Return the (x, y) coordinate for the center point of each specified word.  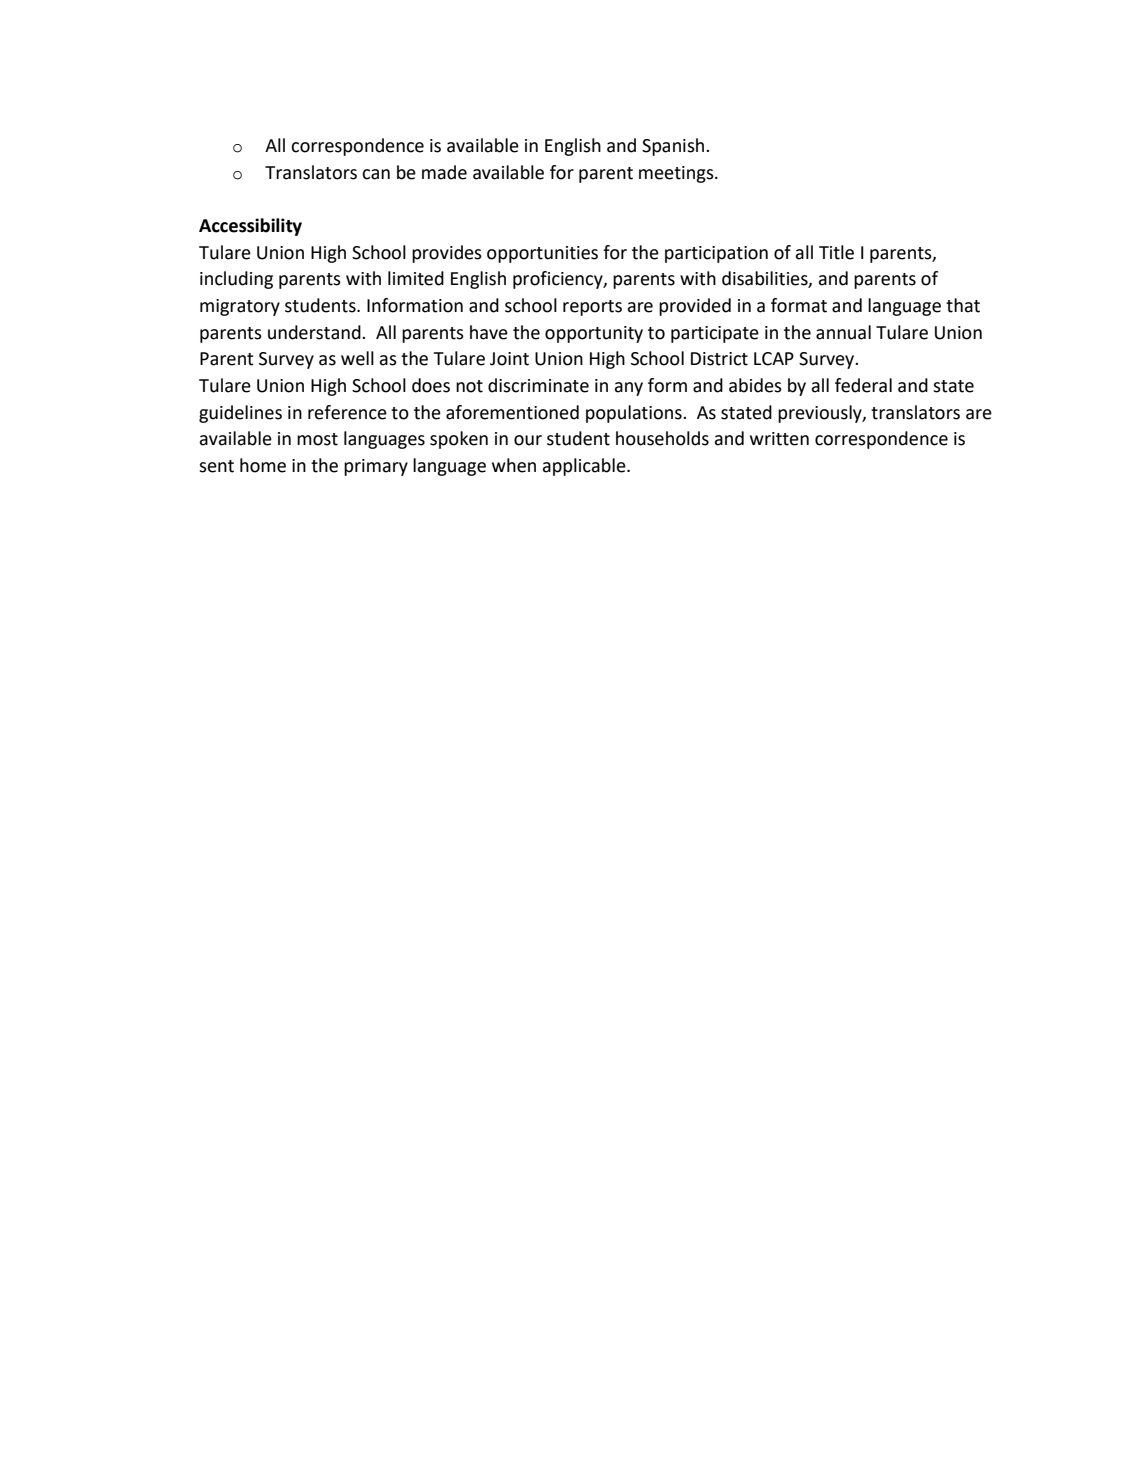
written (779, 439)
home (263, 465)
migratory (240, 307)
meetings (677, 174)
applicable (585, 467)
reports (592, 308)
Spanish (674, 147)
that (963, 305)
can (376, 174)
